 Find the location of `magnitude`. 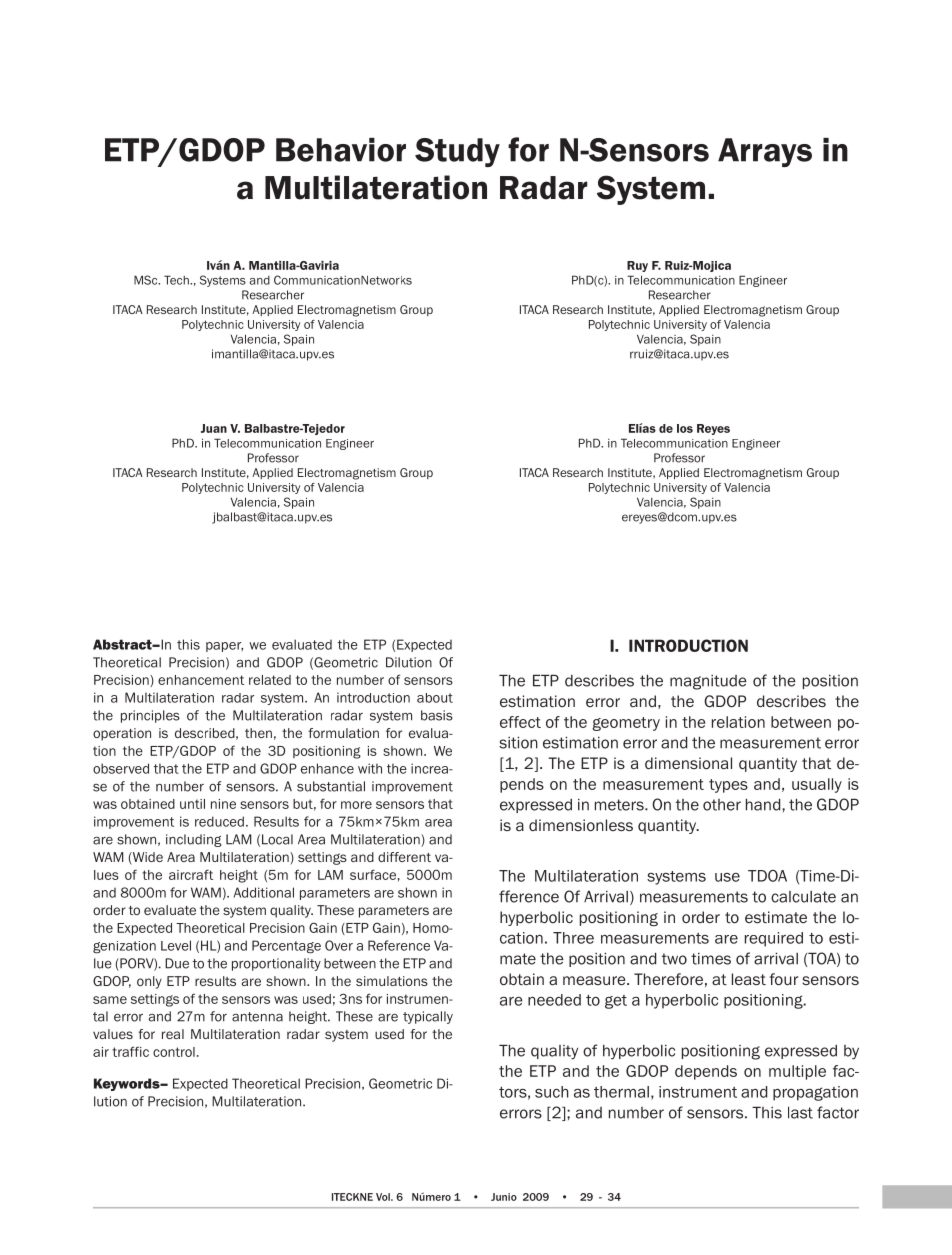

magnitude is located at coordinates (708, 682).
